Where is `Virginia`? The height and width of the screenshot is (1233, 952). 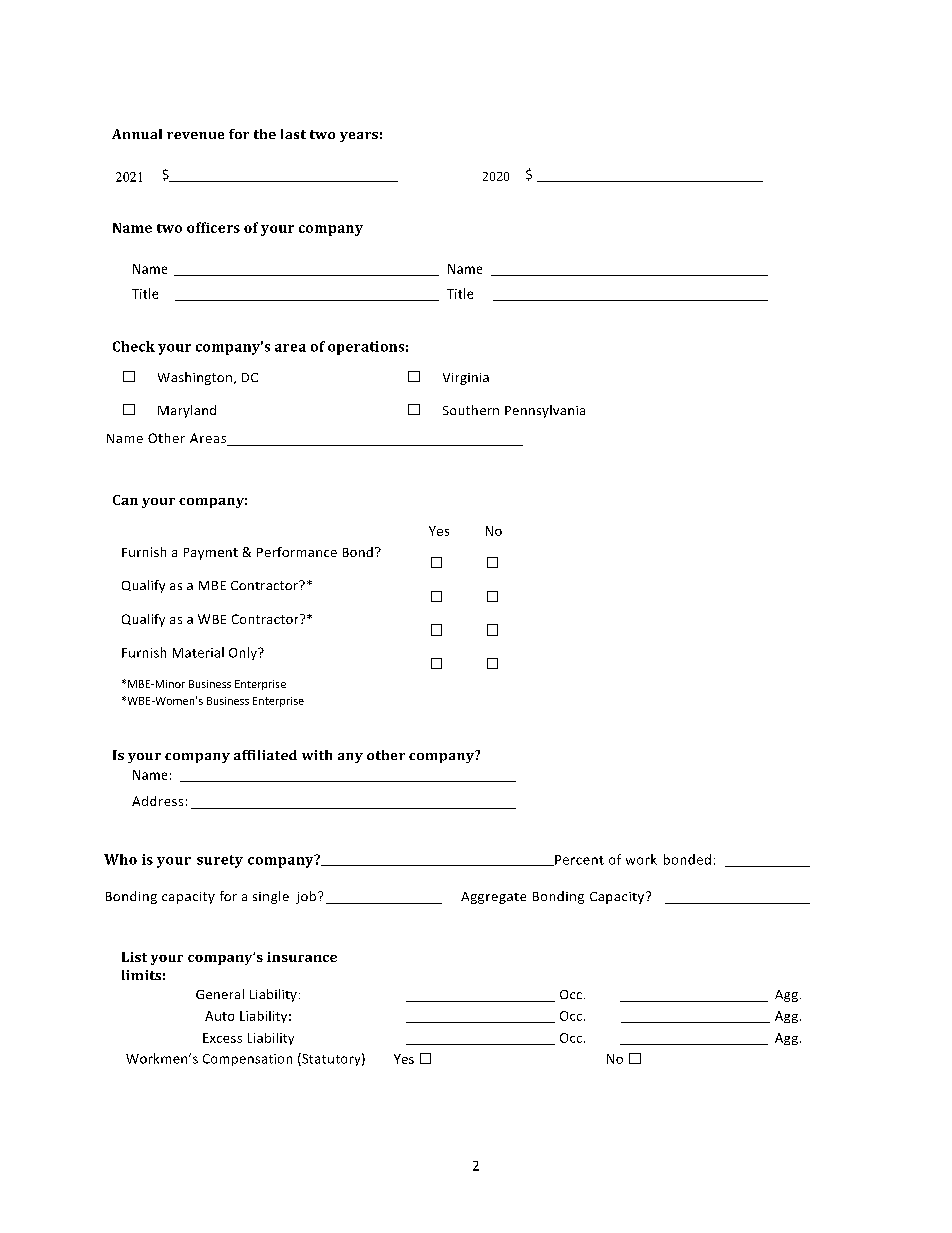 Virginia is located at coordinates (466, 379).
